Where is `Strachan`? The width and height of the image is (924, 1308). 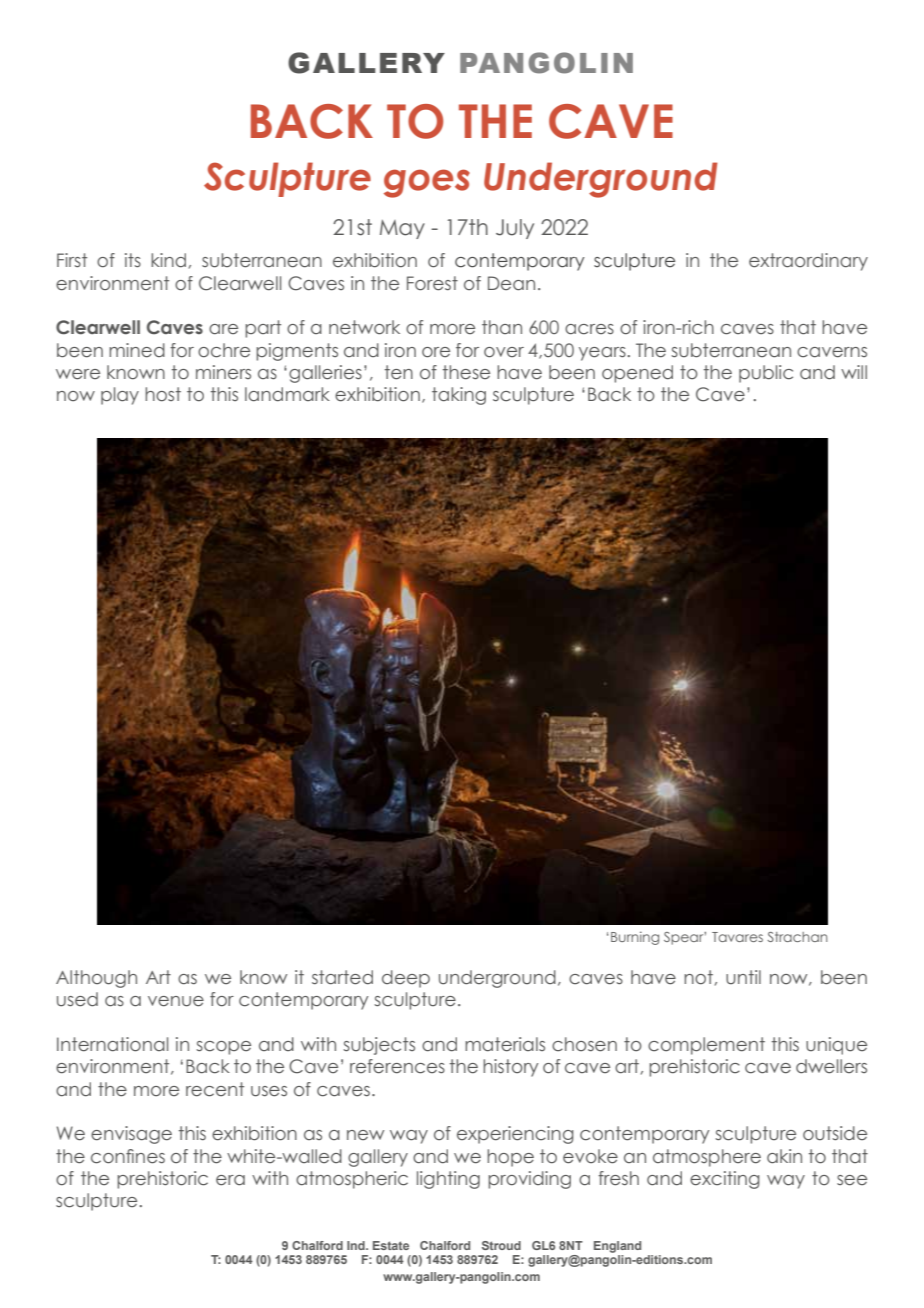 Strachan is located at coordinates (797, 937).
